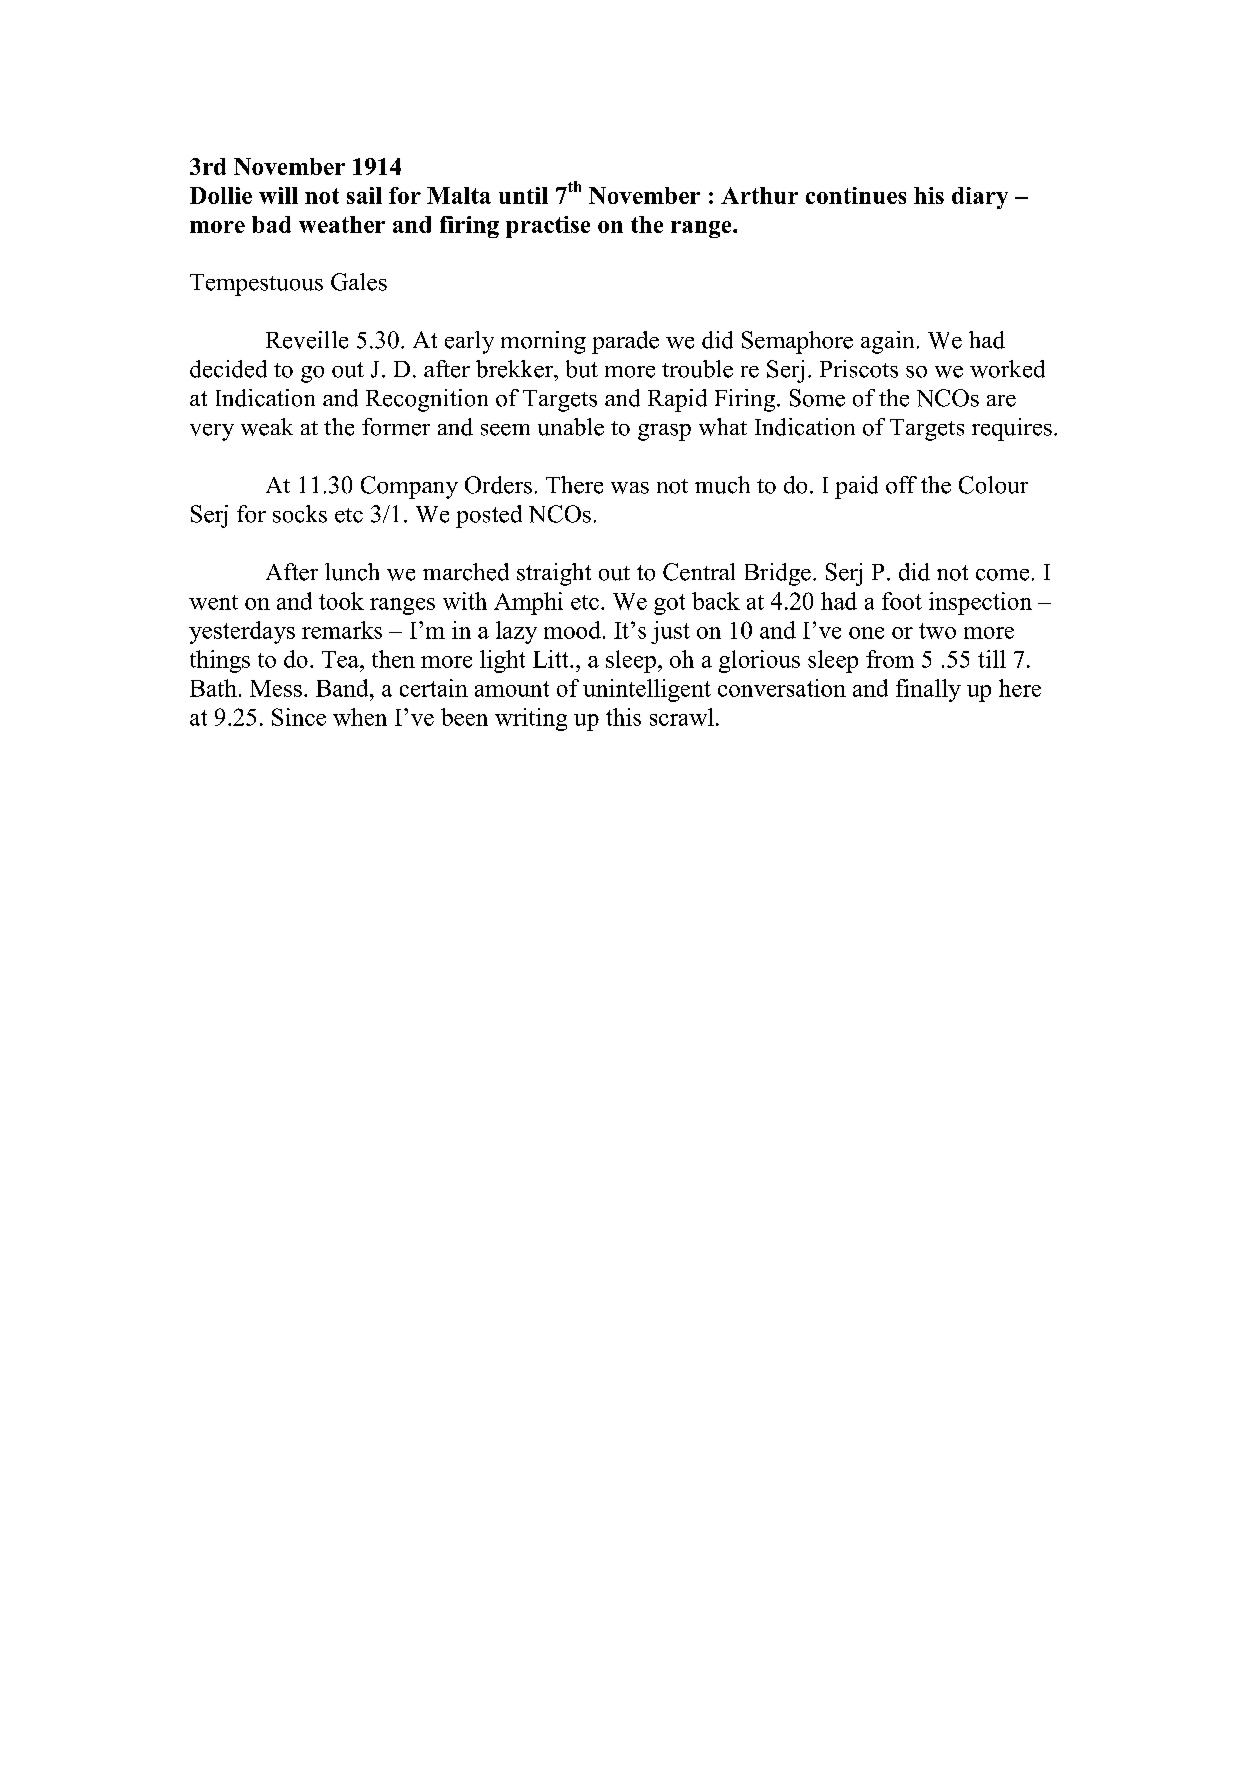 The height and width of the document is (1770, 1252). I want to click on weather, so click(342, 224).
